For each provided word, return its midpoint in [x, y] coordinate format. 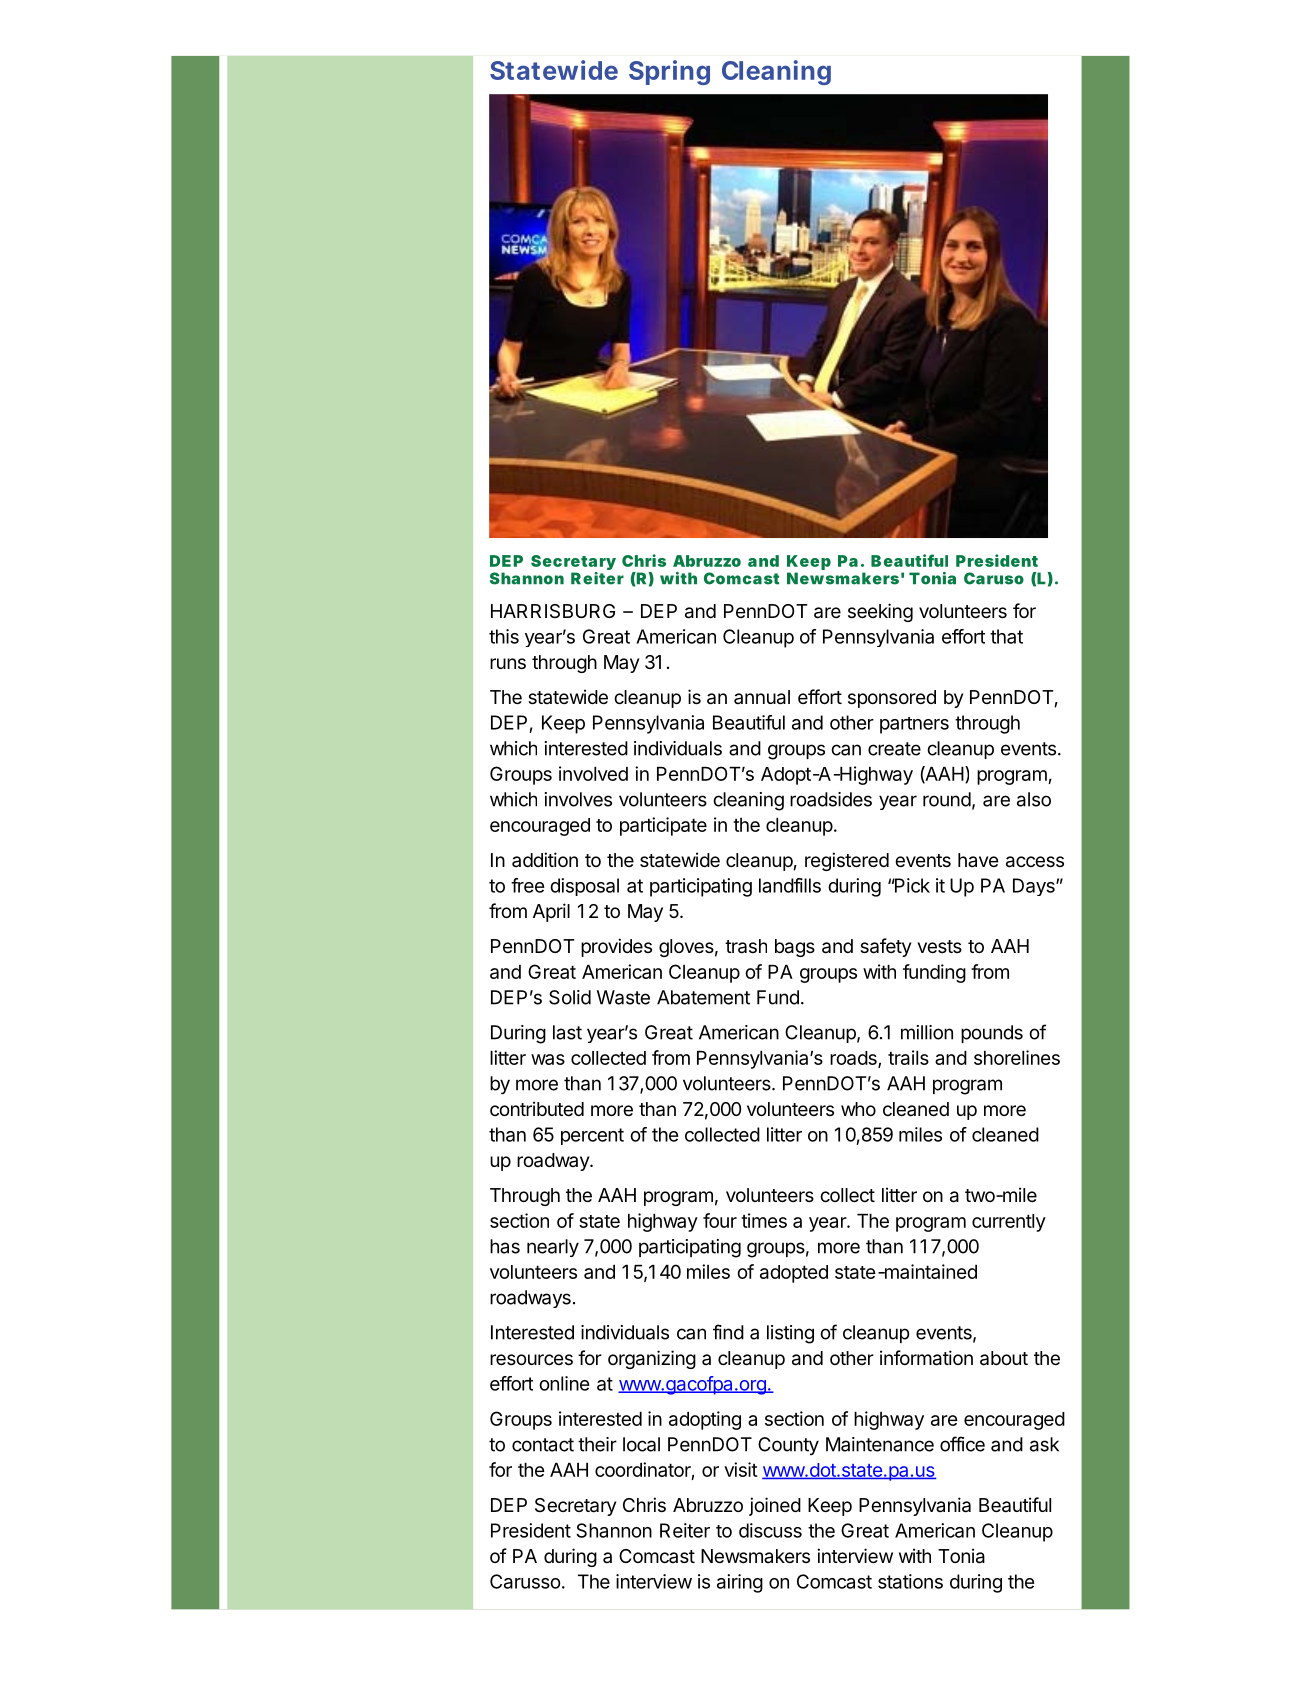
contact [543, 1445]
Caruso [994, 578]
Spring [669, 72]
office [962, 1444]
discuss [770, 1530]
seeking [880, 612]
